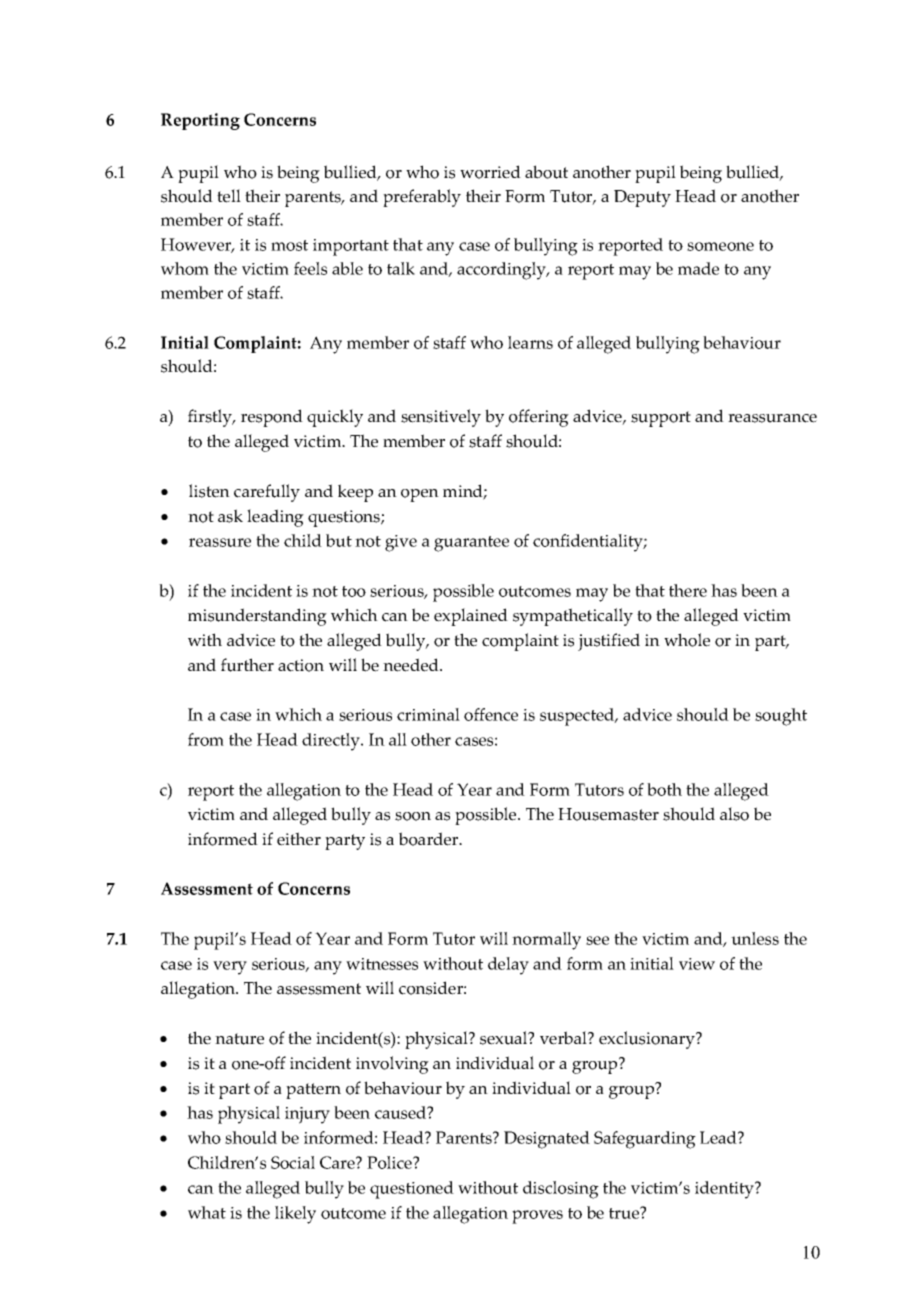 This screenshot has width=924, height=1308. Describe the element at coordinates (687, 640) in the screenshot. I see `whole` at that location.
